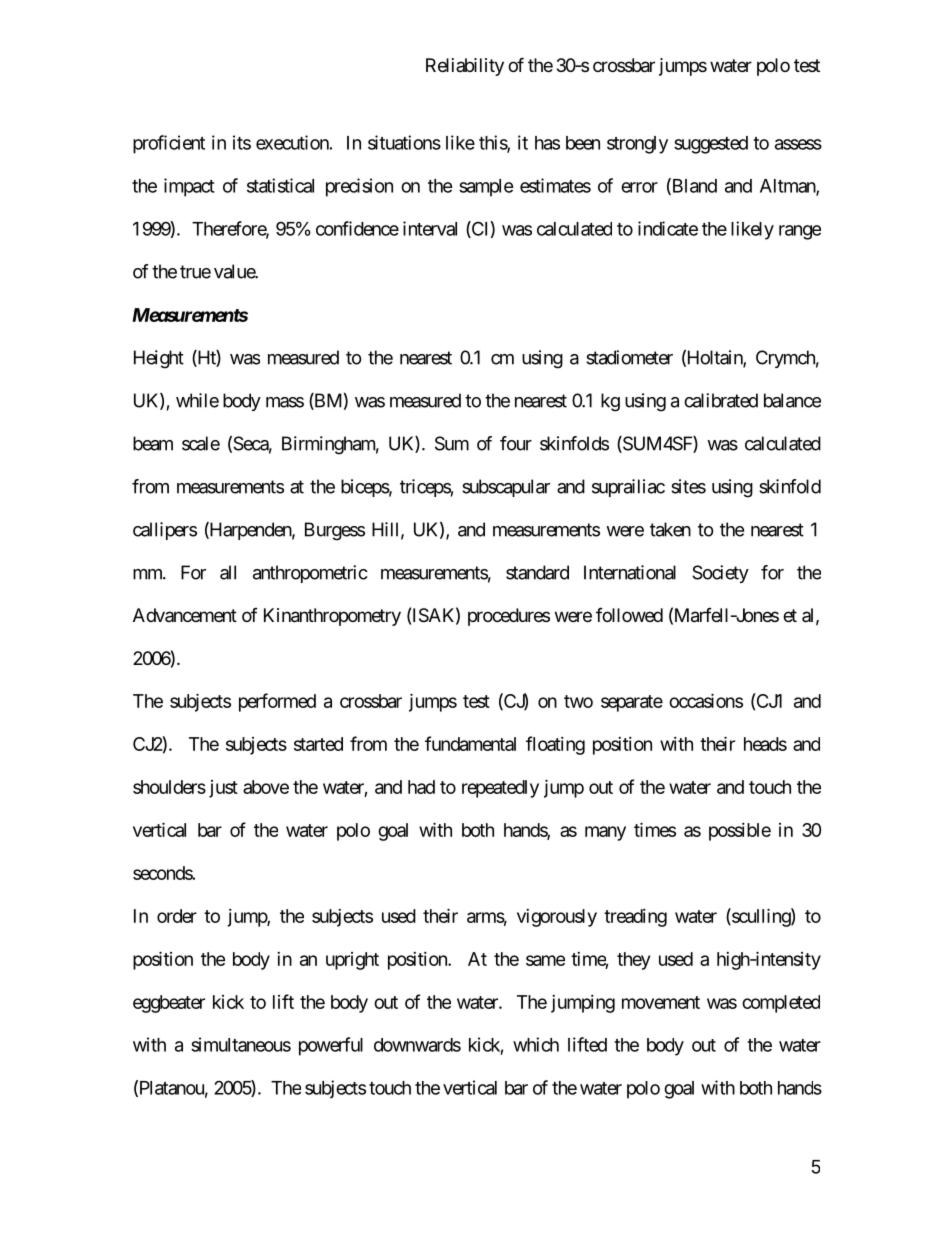  What do you see at coordinates (465, 67) in the screenshot?
I see `Reliability` at bounding box center [465, 67].
